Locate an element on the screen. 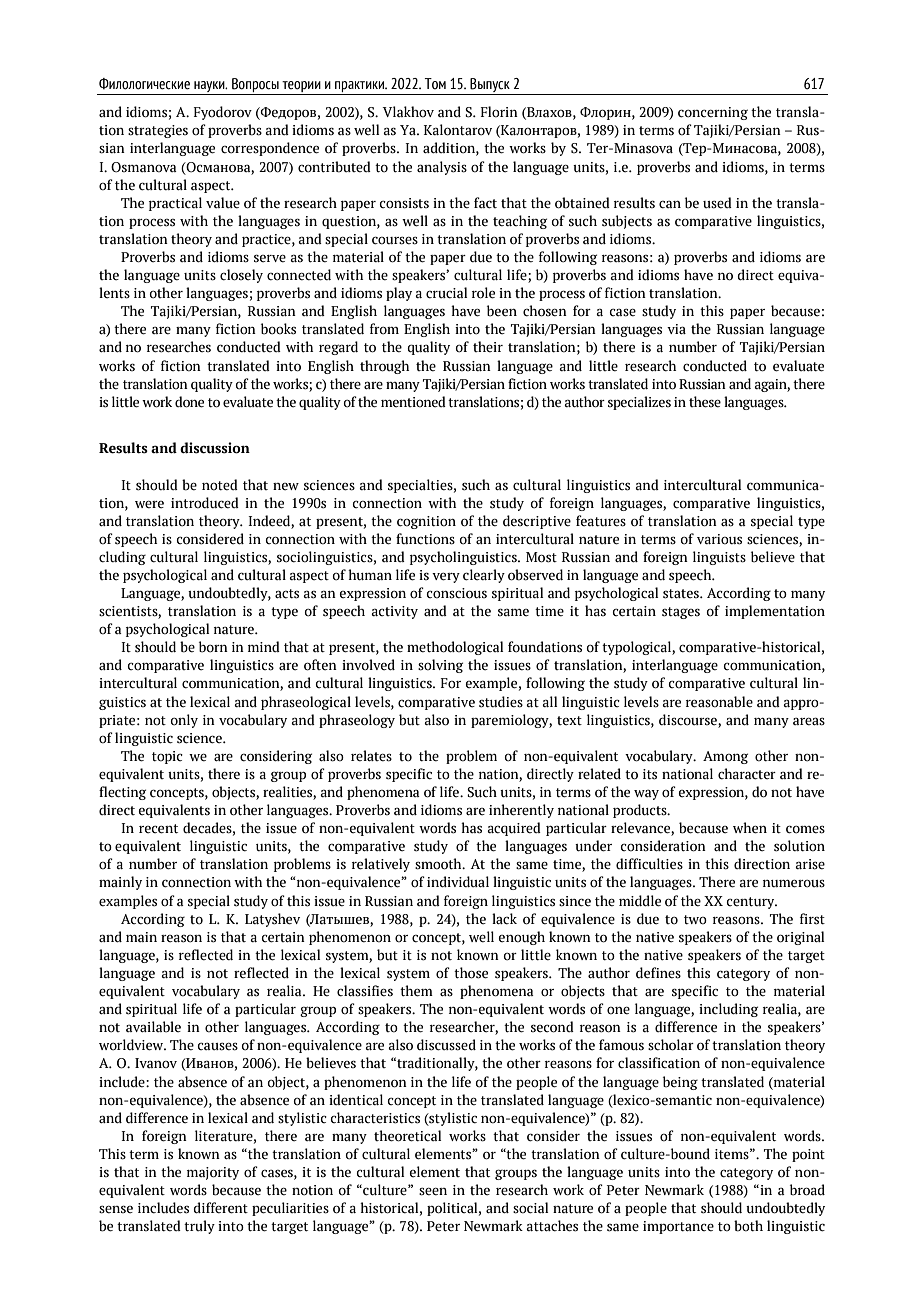  linguists is located at coordinates (719, 558).
